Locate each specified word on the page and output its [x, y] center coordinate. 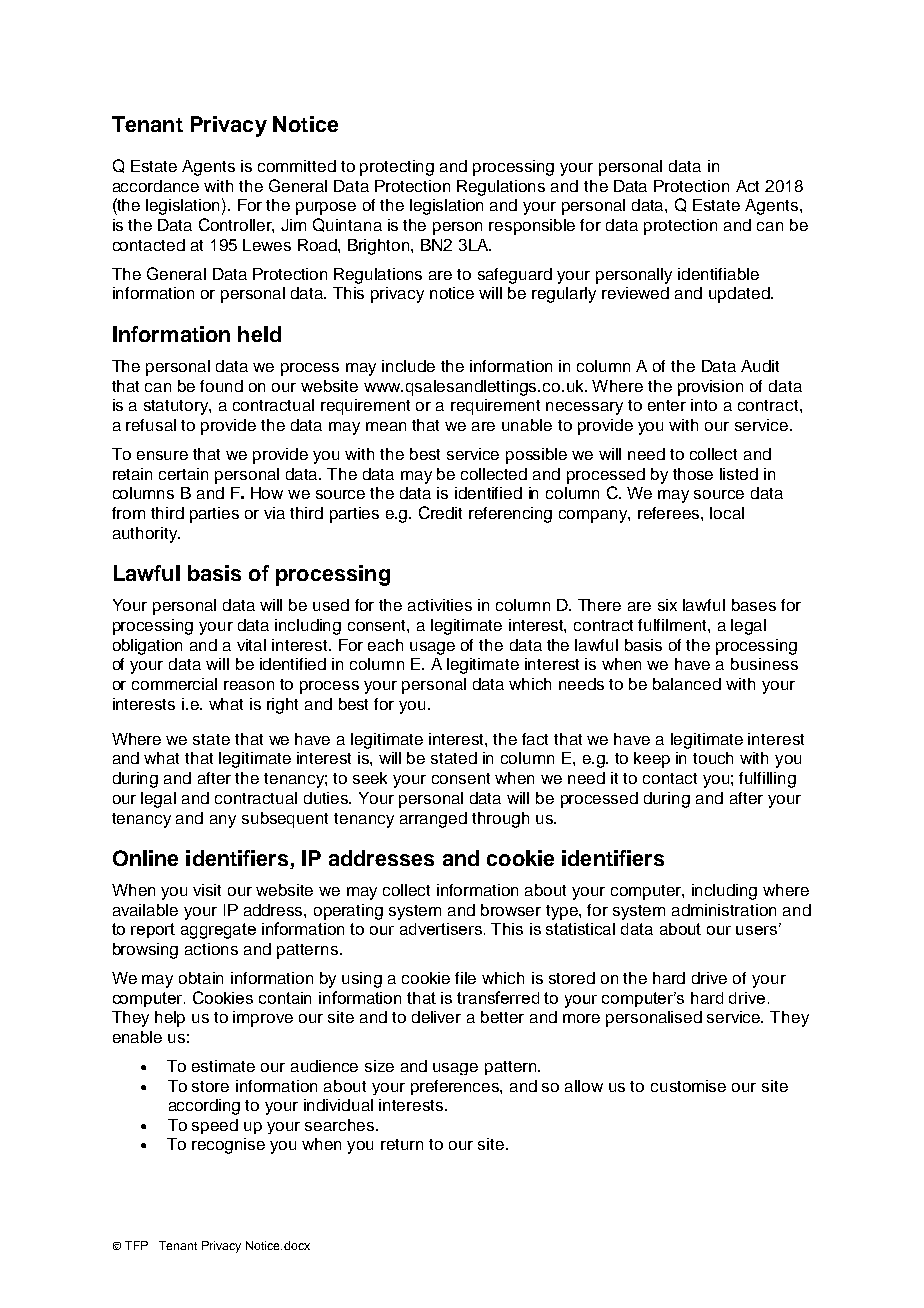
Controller [236, 225]
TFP [136, 1245]
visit [207, 890]
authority [146, 535]
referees [670, 513]
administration [724, 910]
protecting [397, 168]
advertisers [442, 929]
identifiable [718, 274]
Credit [440, 512]
